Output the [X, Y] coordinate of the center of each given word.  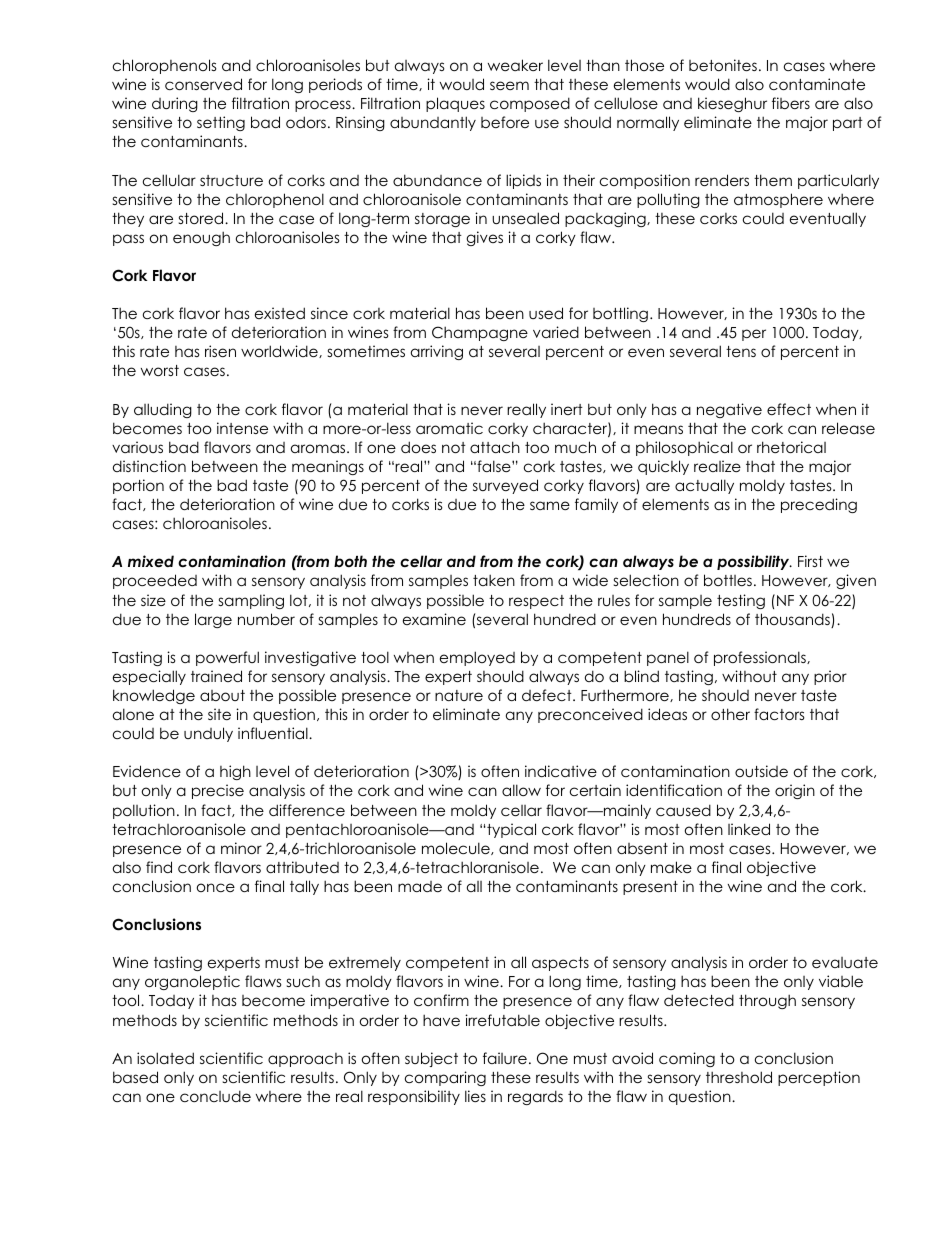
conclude [215, 1096]
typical [510, 830]
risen [220, 351]
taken [494, 580]
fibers [791, 103]
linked [749, 829]
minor [241, 848]
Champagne [480, 333]
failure [505, 1058]
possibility [754, 562]
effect [789, 409]
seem [509, 85]
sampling [251, 601]
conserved [203, 84]
